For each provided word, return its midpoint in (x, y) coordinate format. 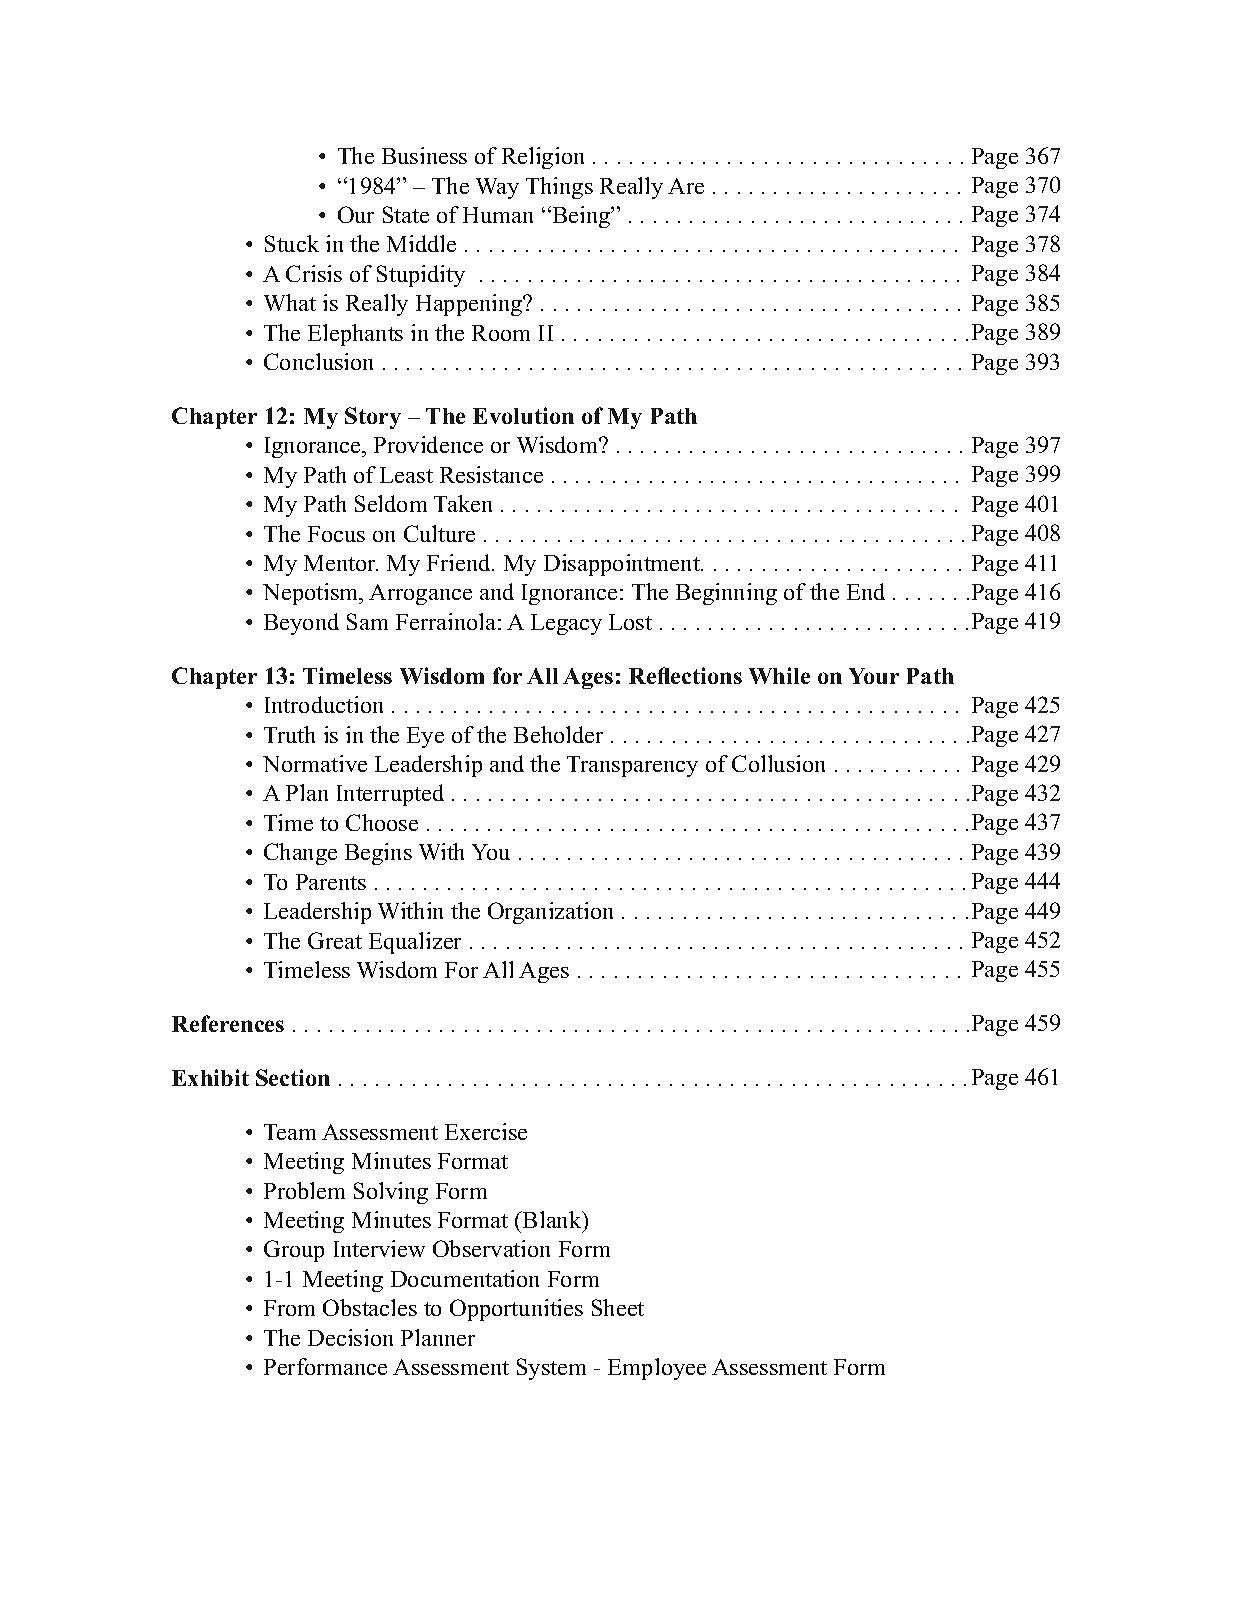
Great (335, 940)
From (289, 1308)
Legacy (566, 624)
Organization (550, 913)
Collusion (778, 763)
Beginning (726, 594)
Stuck (292, 243)
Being (581, 217)
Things (559, 188)
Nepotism (312, 594)
